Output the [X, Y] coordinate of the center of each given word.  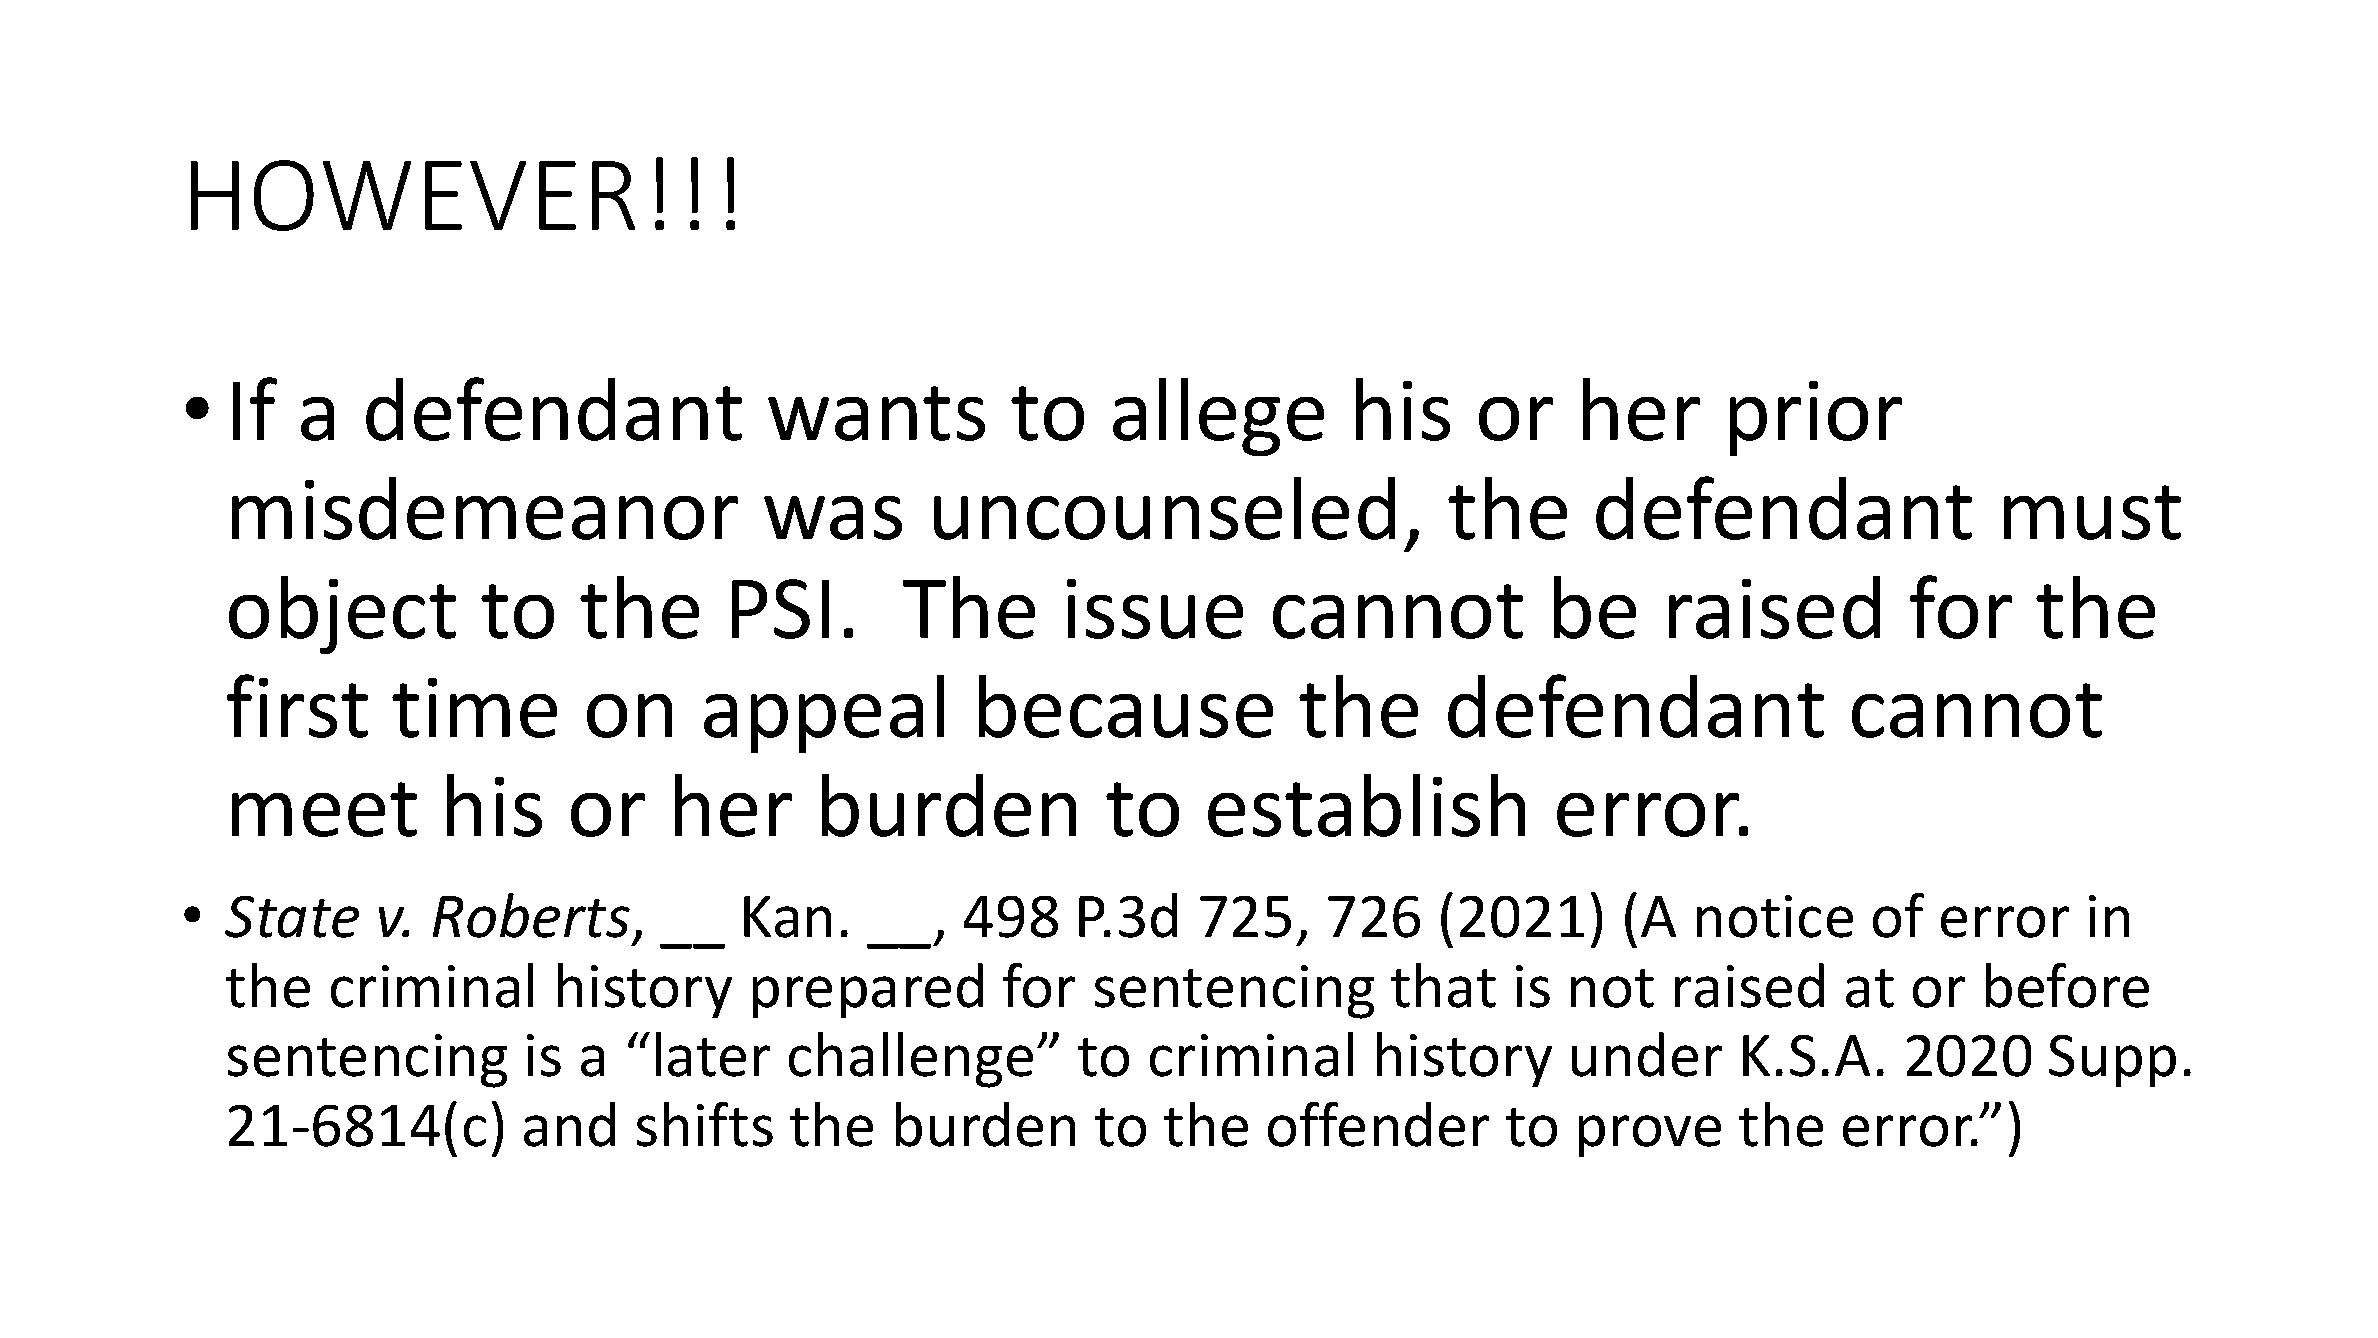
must [2092, 512]
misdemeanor [485, 508]
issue [1155, 609]
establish [1366, 805]
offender [1378, 1124]
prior [1816, 418]
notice [1775, 916]
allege [1218, 417]
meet [324, 809]
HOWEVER [413, 195]
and [569, 1124]
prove [1650, 1136]
